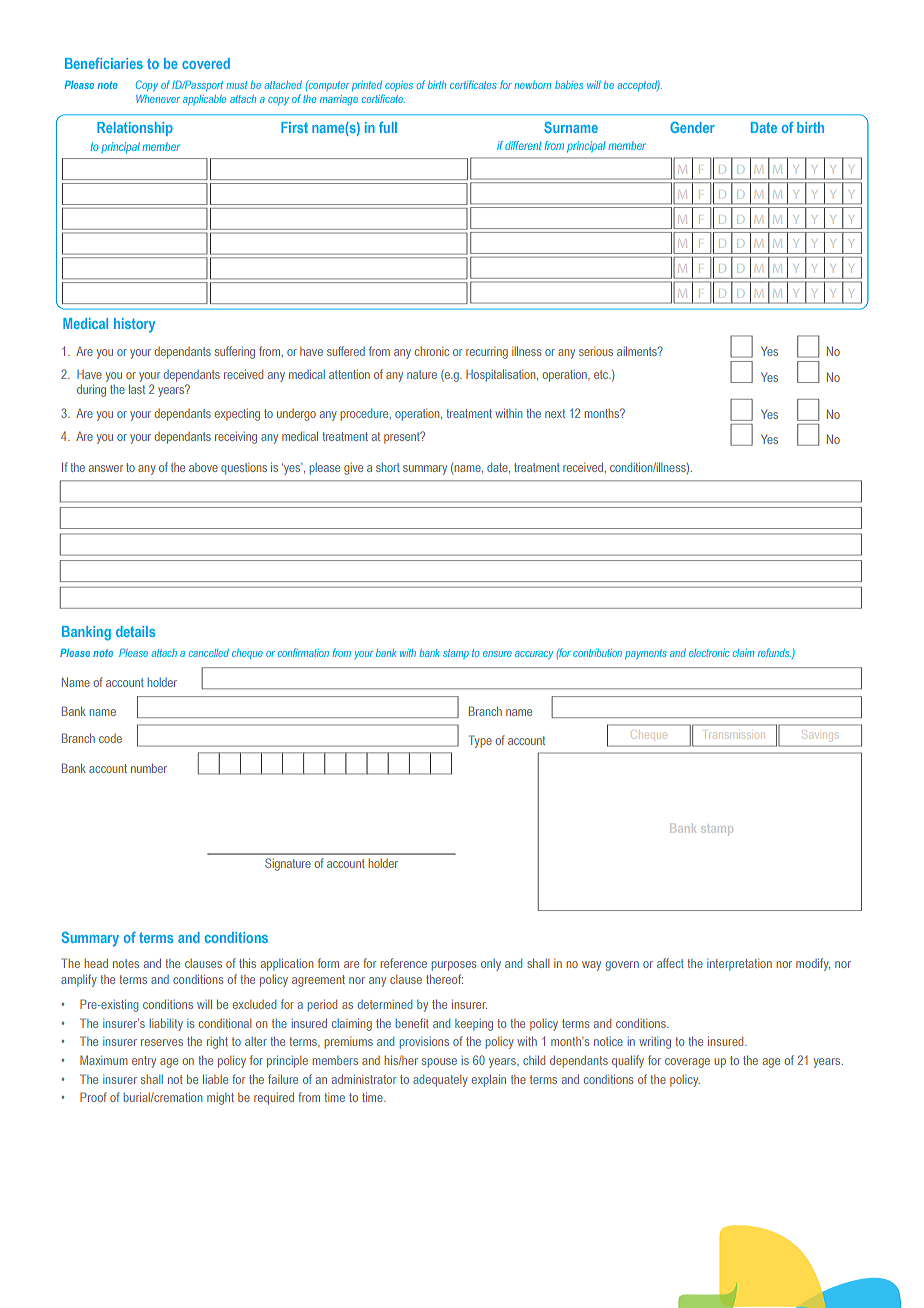 Image resolution: width=924 pixels, height=1308 pixels. I want to click on ensure, so click(497, 654).
